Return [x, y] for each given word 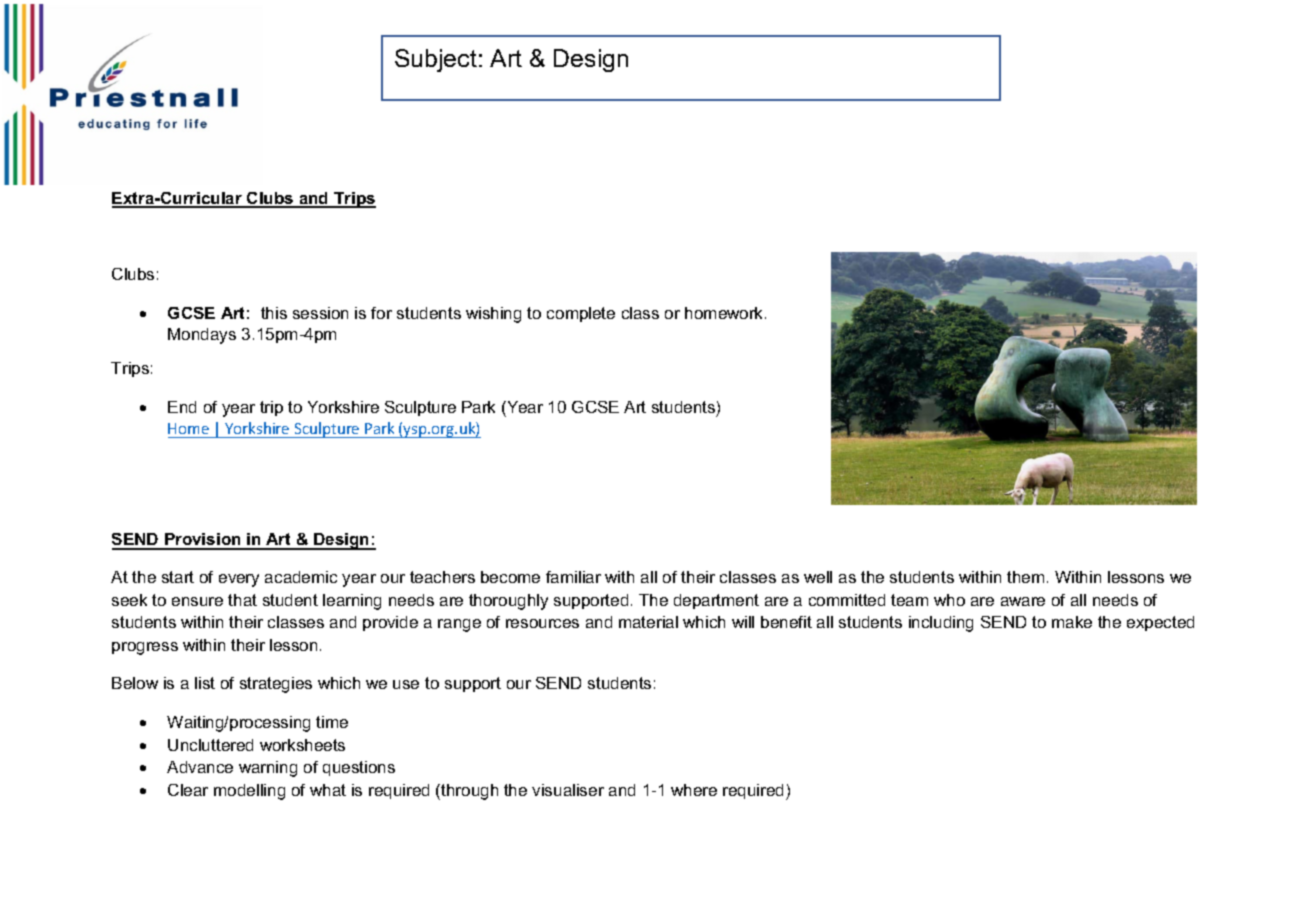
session [320, 313]
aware [1023, 601]
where [694, 790]
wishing [493, 315]
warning [268, 769]
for [381, 313]
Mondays [202, 336]
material [648, 622]
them [1025, 577]
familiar [573, 577]
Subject [436, 60]
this [274, 313]
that [242, 600]
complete [581, 314]
